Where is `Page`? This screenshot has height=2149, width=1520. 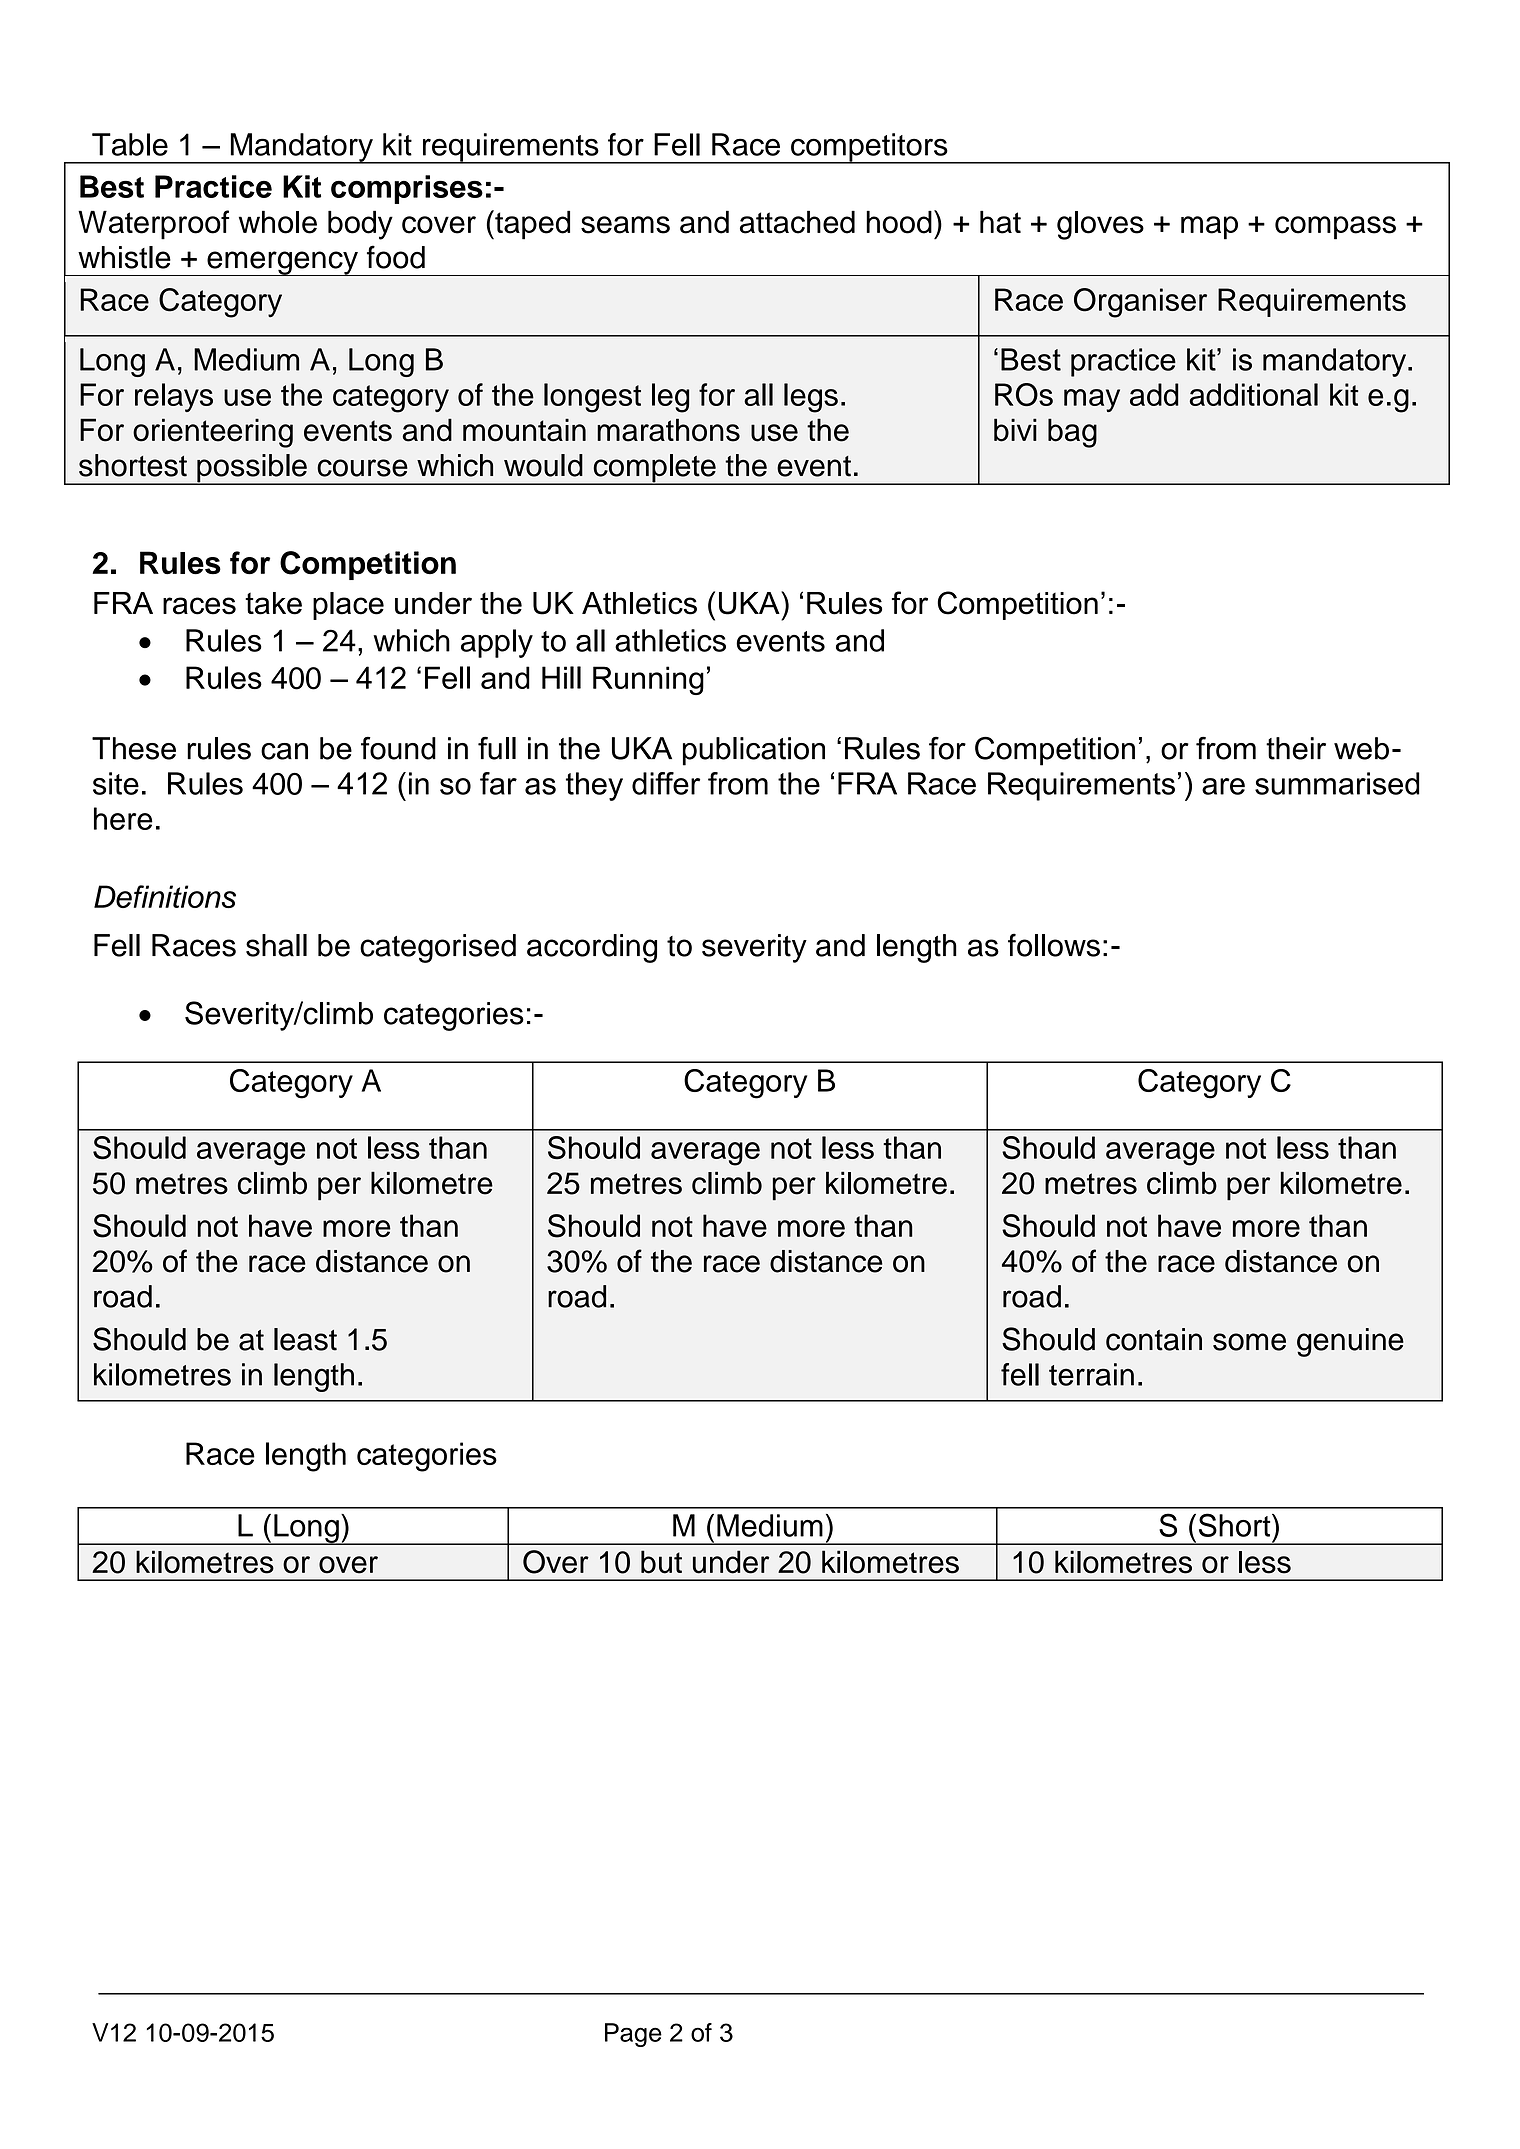
Page is located at coordinates (633, 2035).
